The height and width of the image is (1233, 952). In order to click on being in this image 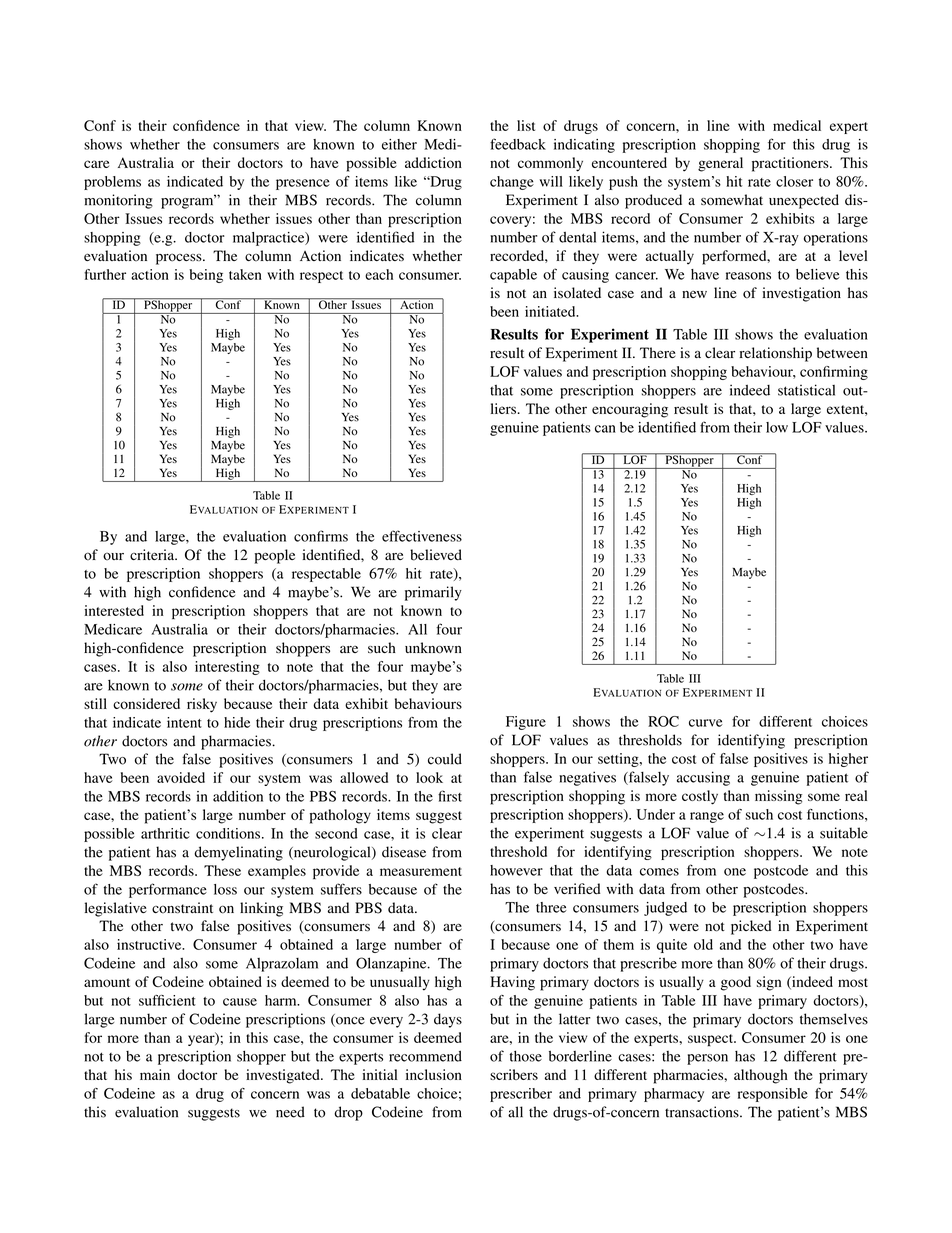, I will do `click(206, 276)`.
